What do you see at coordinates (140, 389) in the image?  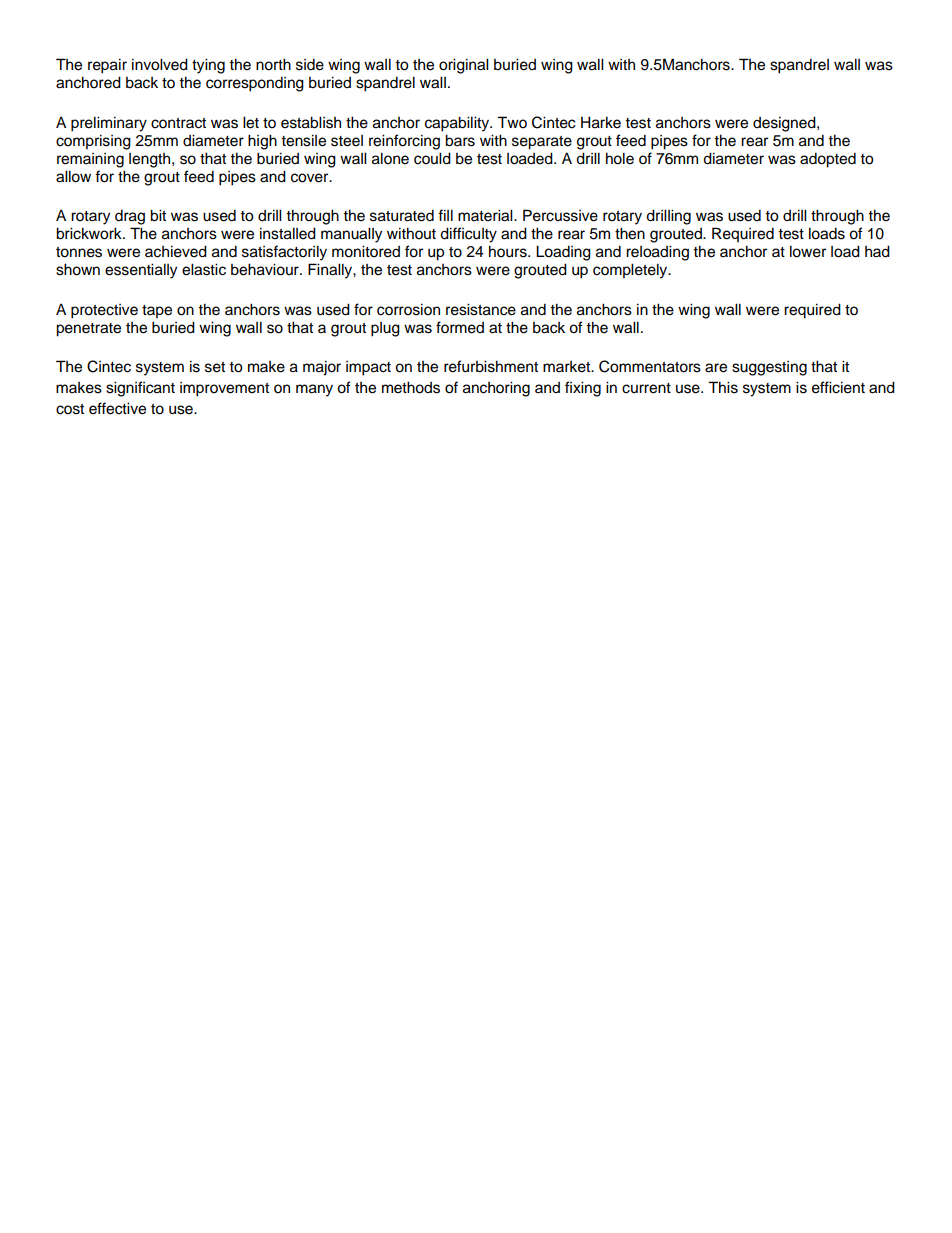 I see `significant` at bounding box center [140, 389].
